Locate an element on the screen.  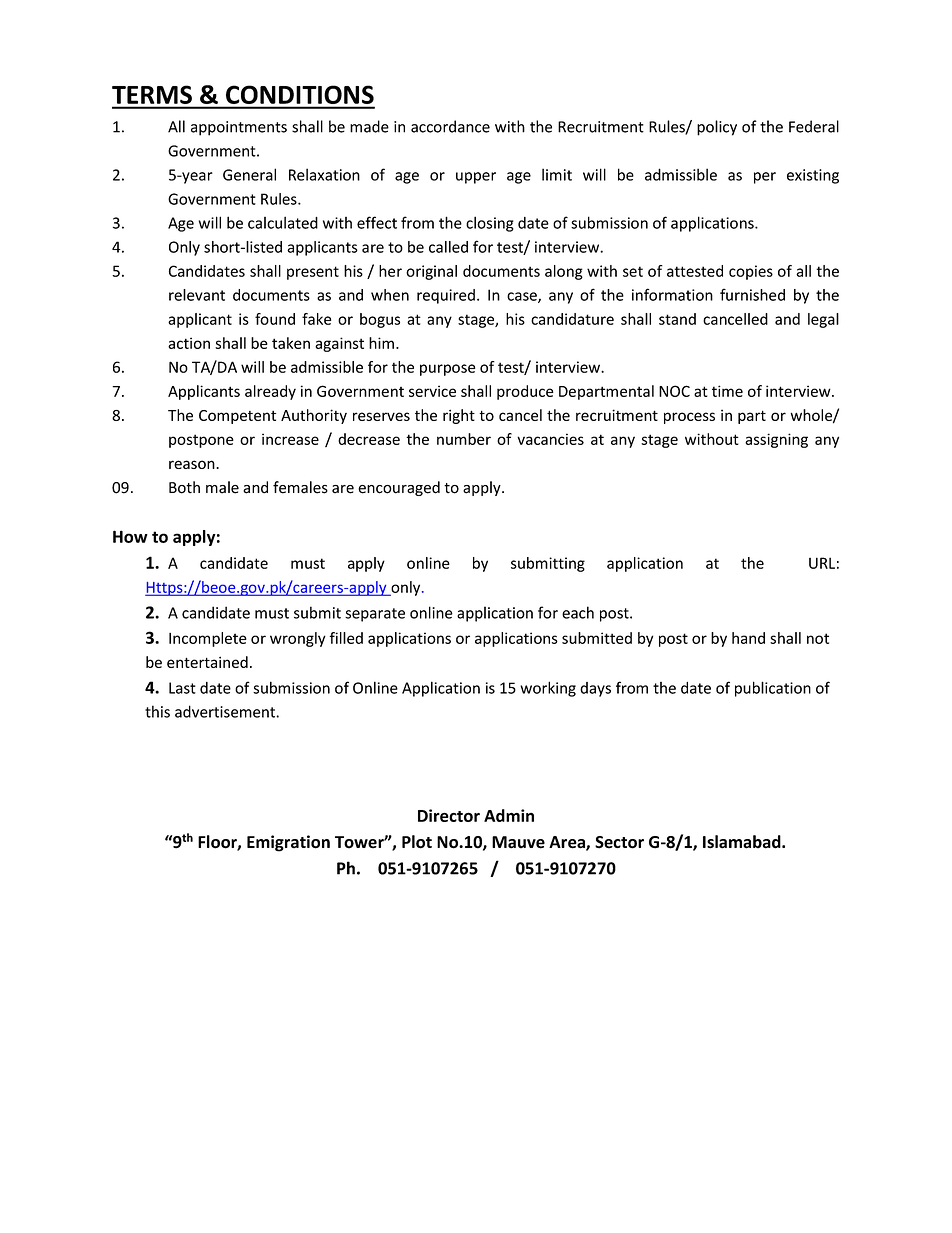
Director is located at coordinates (449, 815).
